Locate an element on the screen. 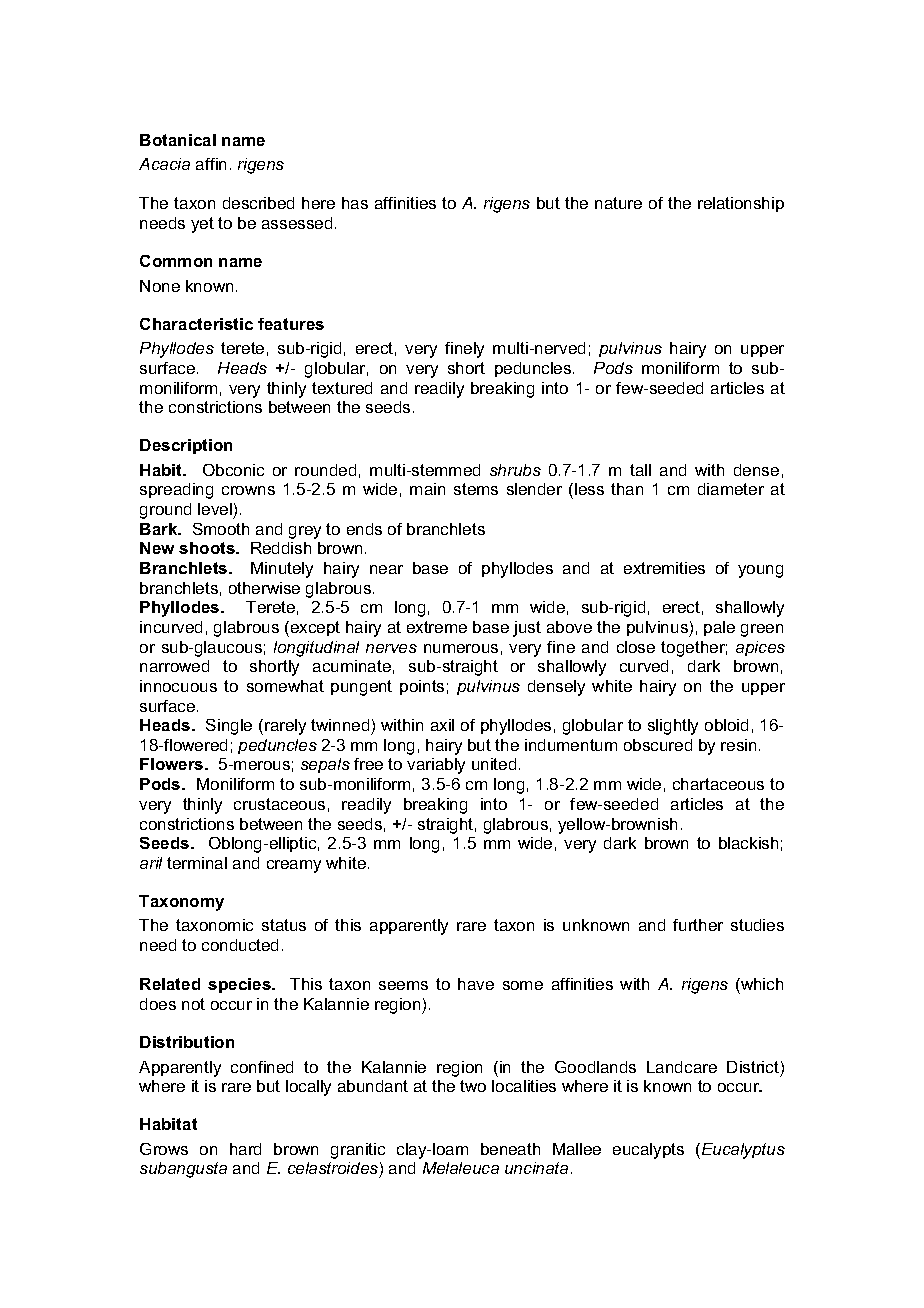 This screenshot has width=924, height=1308. Description is located at coordinates (186, 446).
